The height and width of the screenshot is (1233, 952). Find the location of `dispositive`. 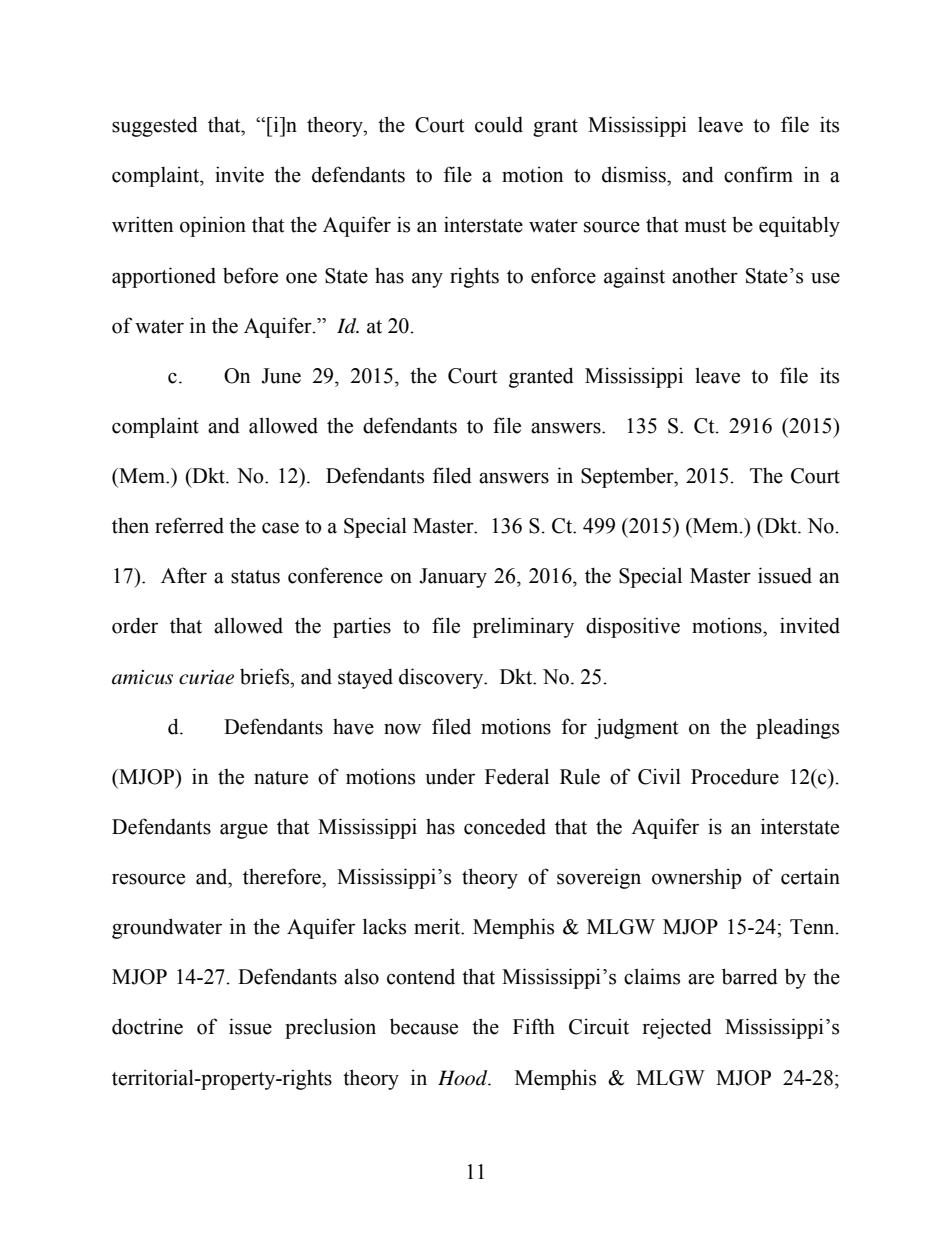

dispositive is located at coordinates (633, 627).
